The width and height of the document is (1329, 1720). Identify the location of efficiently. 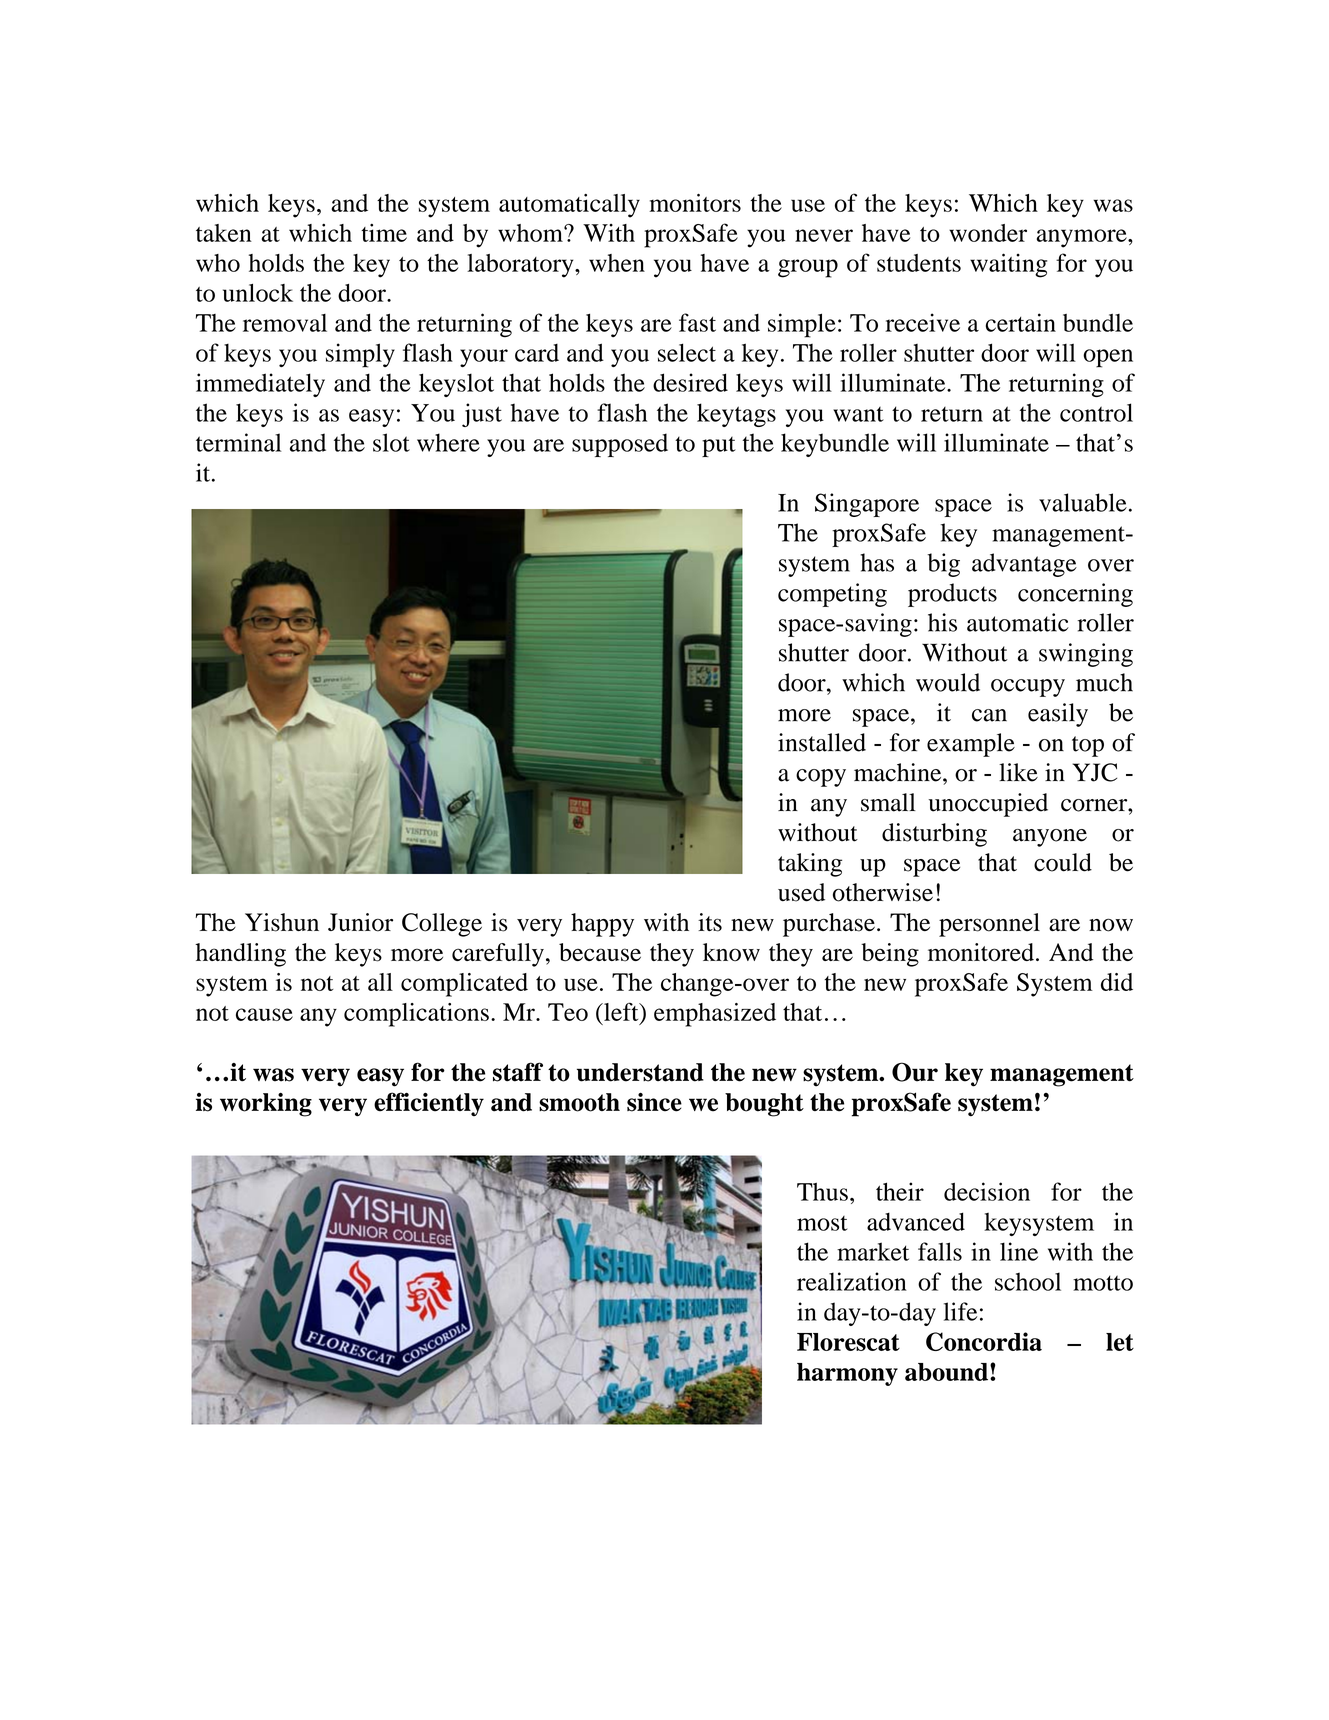
(429, 1104).
